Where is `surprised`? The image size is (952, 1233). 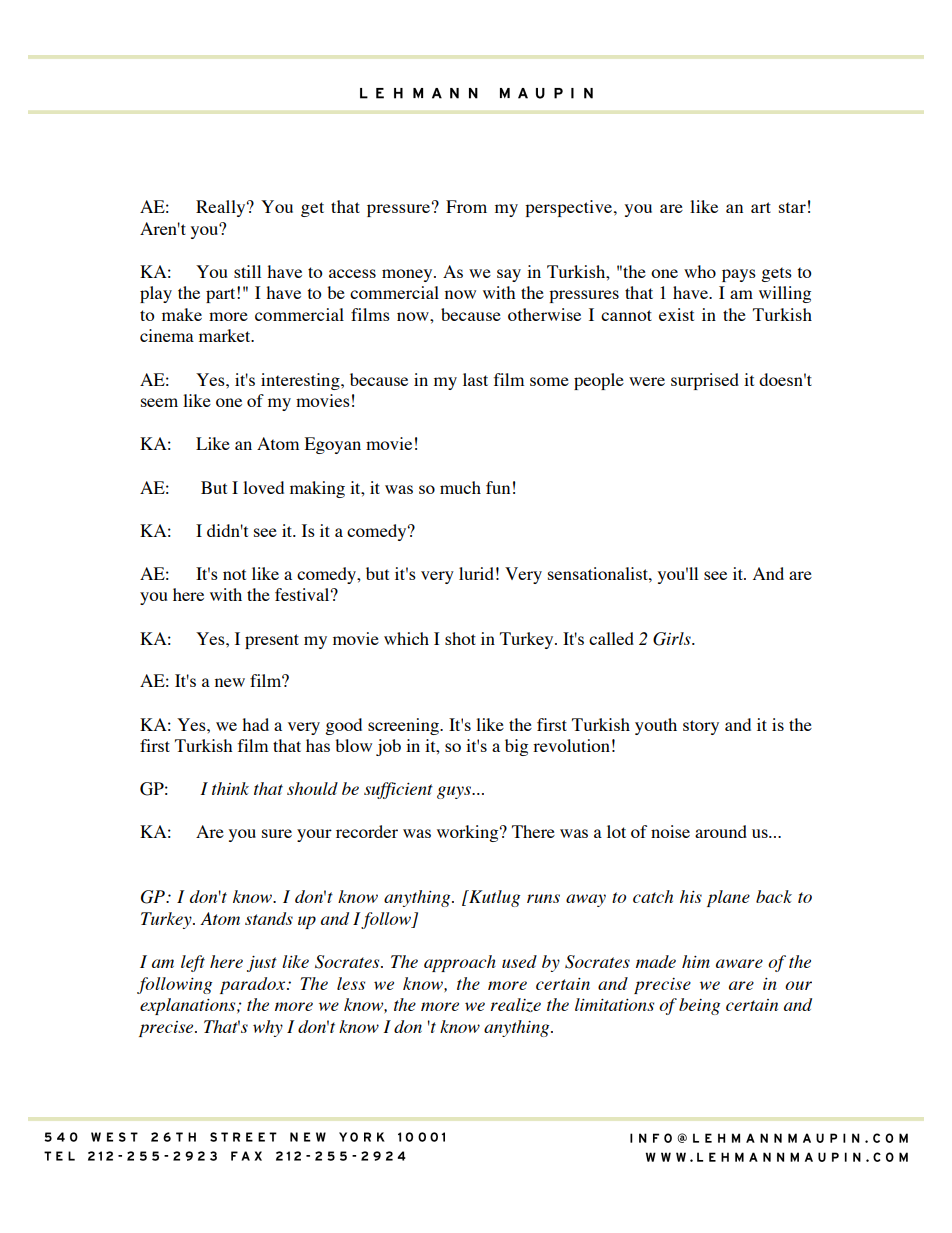 surprised is located at coordinates (705, 381).
